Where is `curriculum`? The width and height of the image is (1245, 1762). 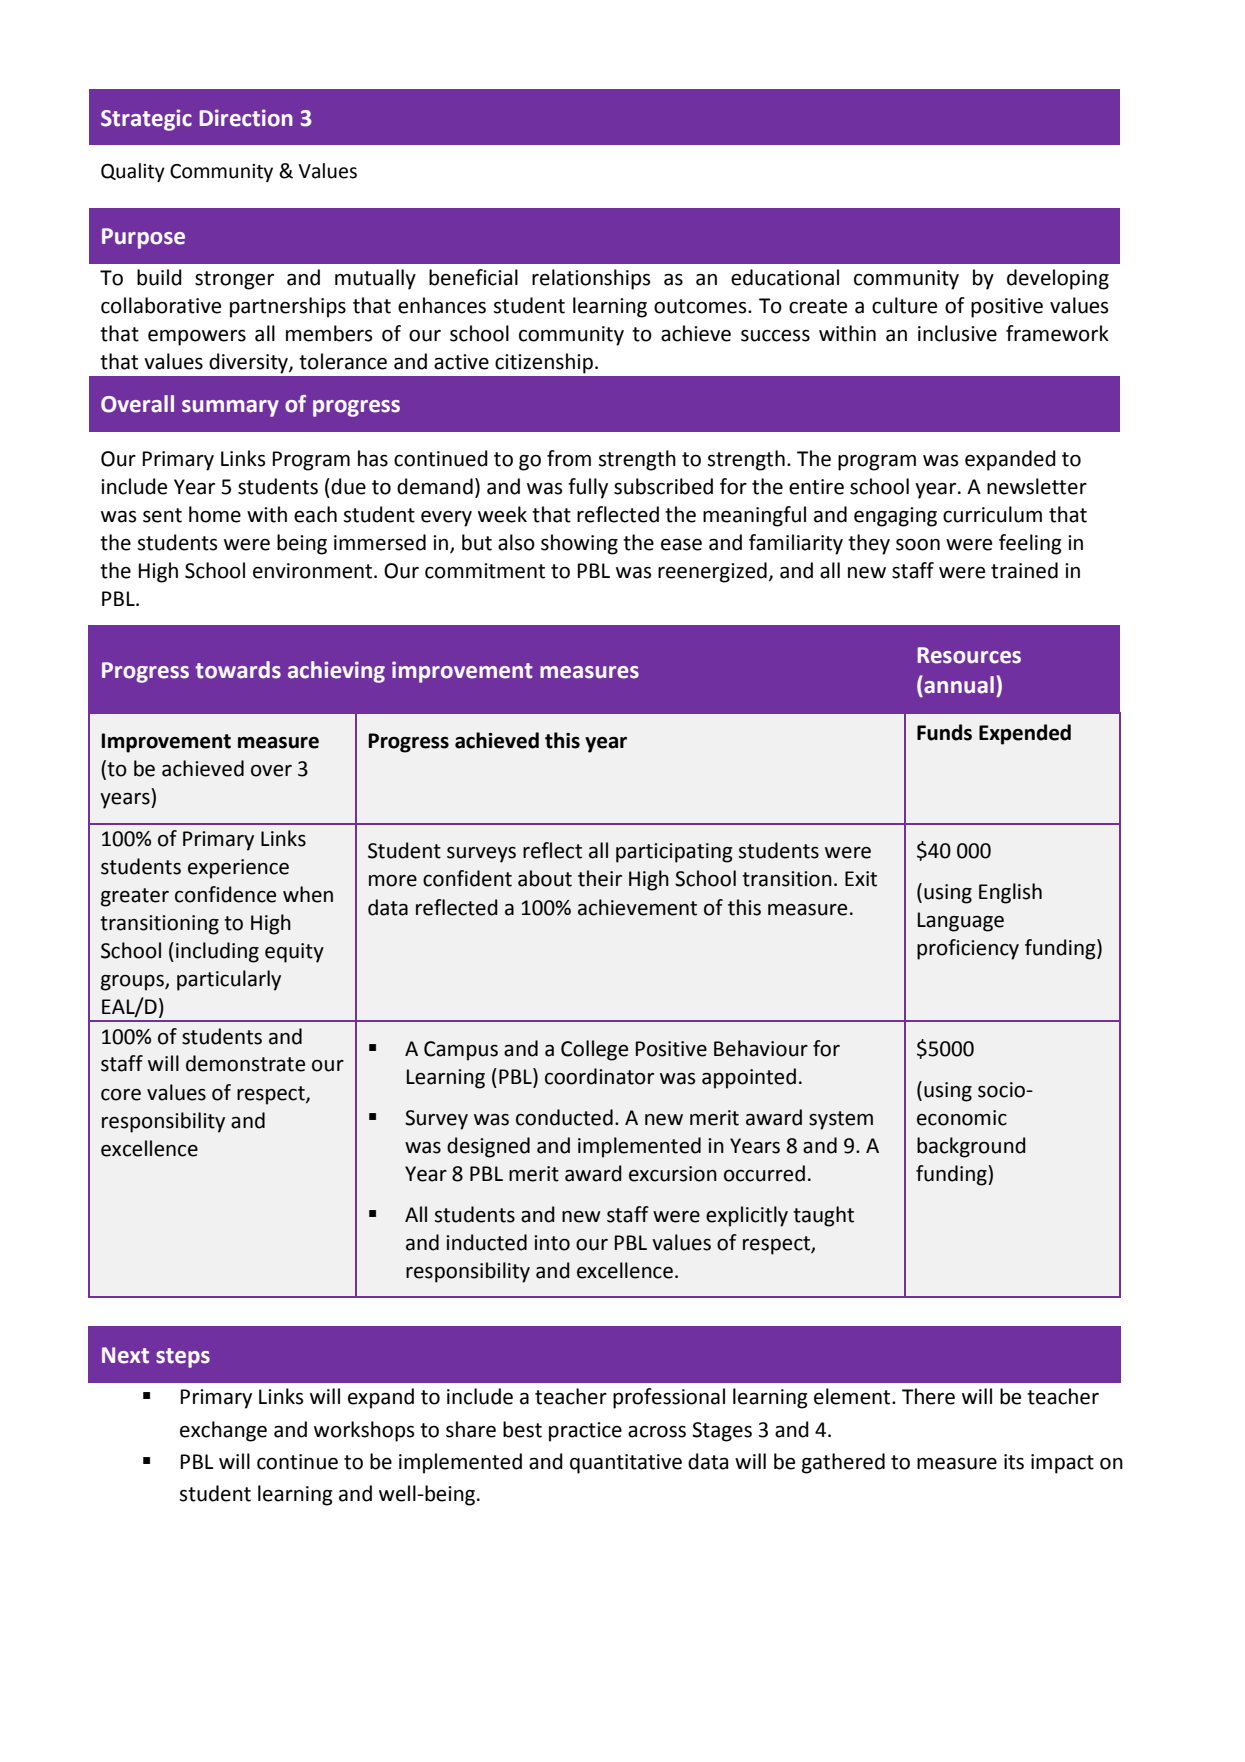 curriculum is located at coordinates (992, 514).
